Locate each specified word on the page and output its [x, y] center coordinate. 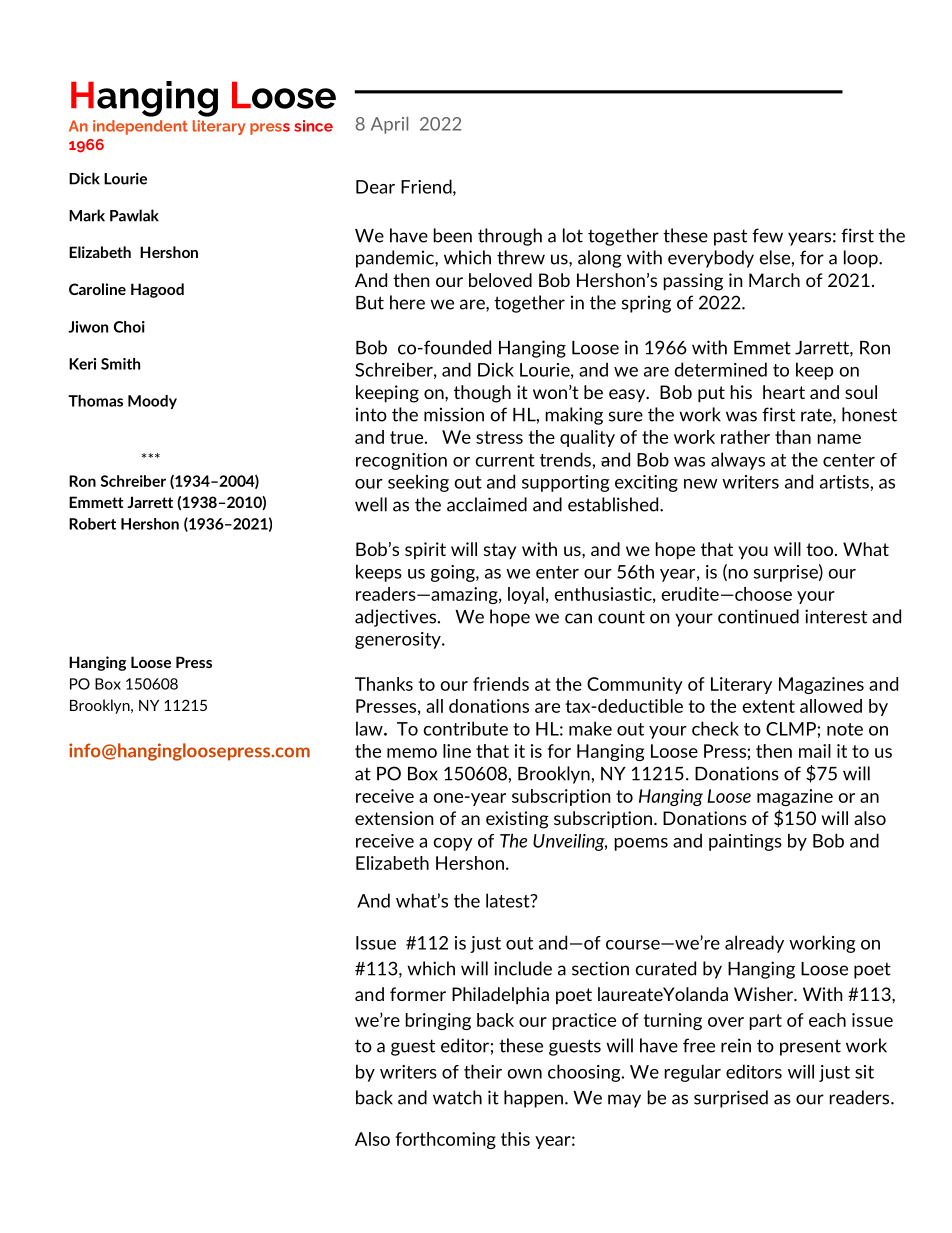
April [389, 125]
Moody [152, 402]
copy [453, 844]
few [767, 235]
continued [758, 616]
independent [140, 127]
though [482, 394]
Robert [92, 524]
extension [394, 818]
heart [784, 392]
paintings [745, 842]
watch [457, 1097]
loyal [526, 595]
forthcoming [446, 1140]
